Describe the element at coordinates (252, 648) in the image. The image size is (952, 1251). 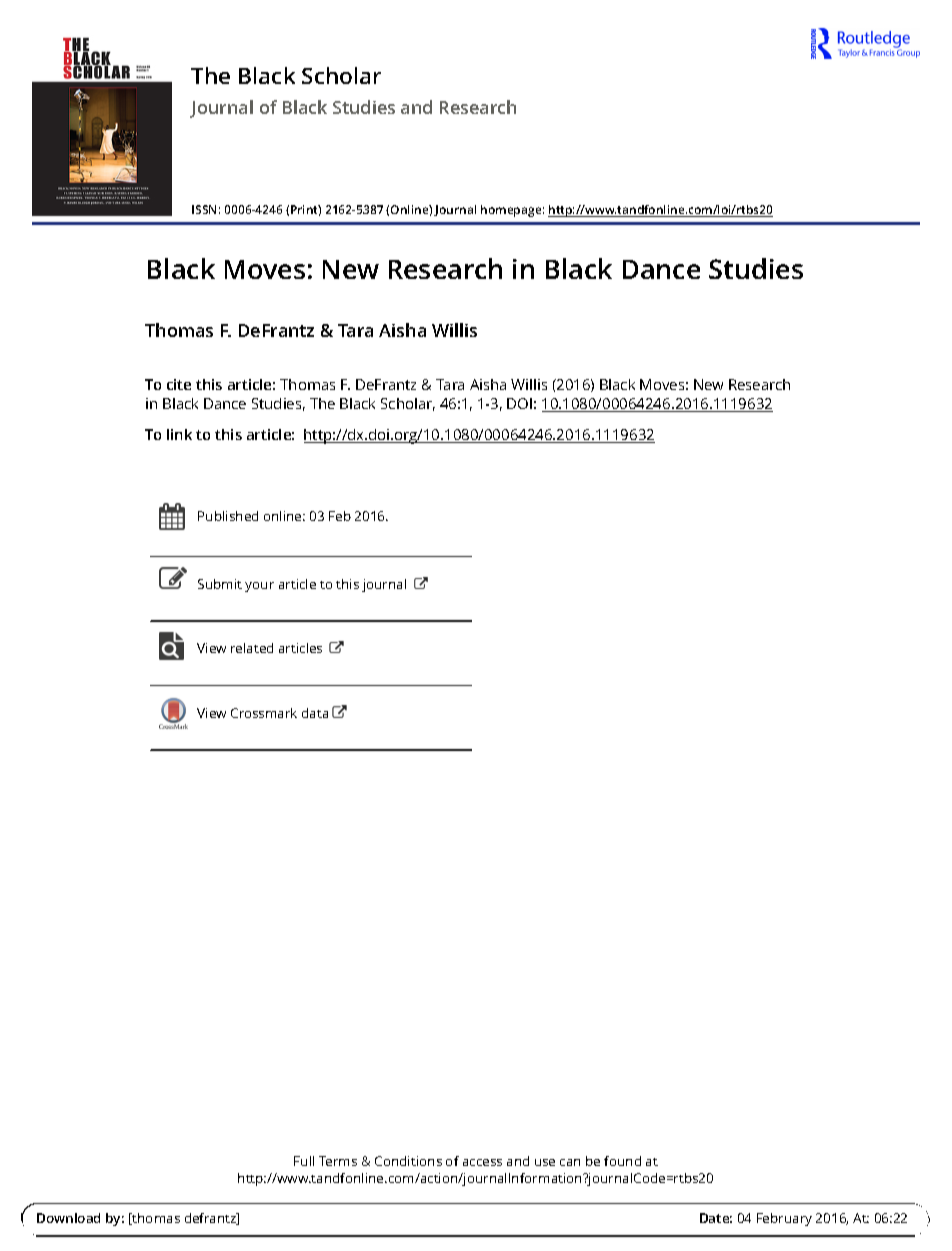
I see `related` at that location.
